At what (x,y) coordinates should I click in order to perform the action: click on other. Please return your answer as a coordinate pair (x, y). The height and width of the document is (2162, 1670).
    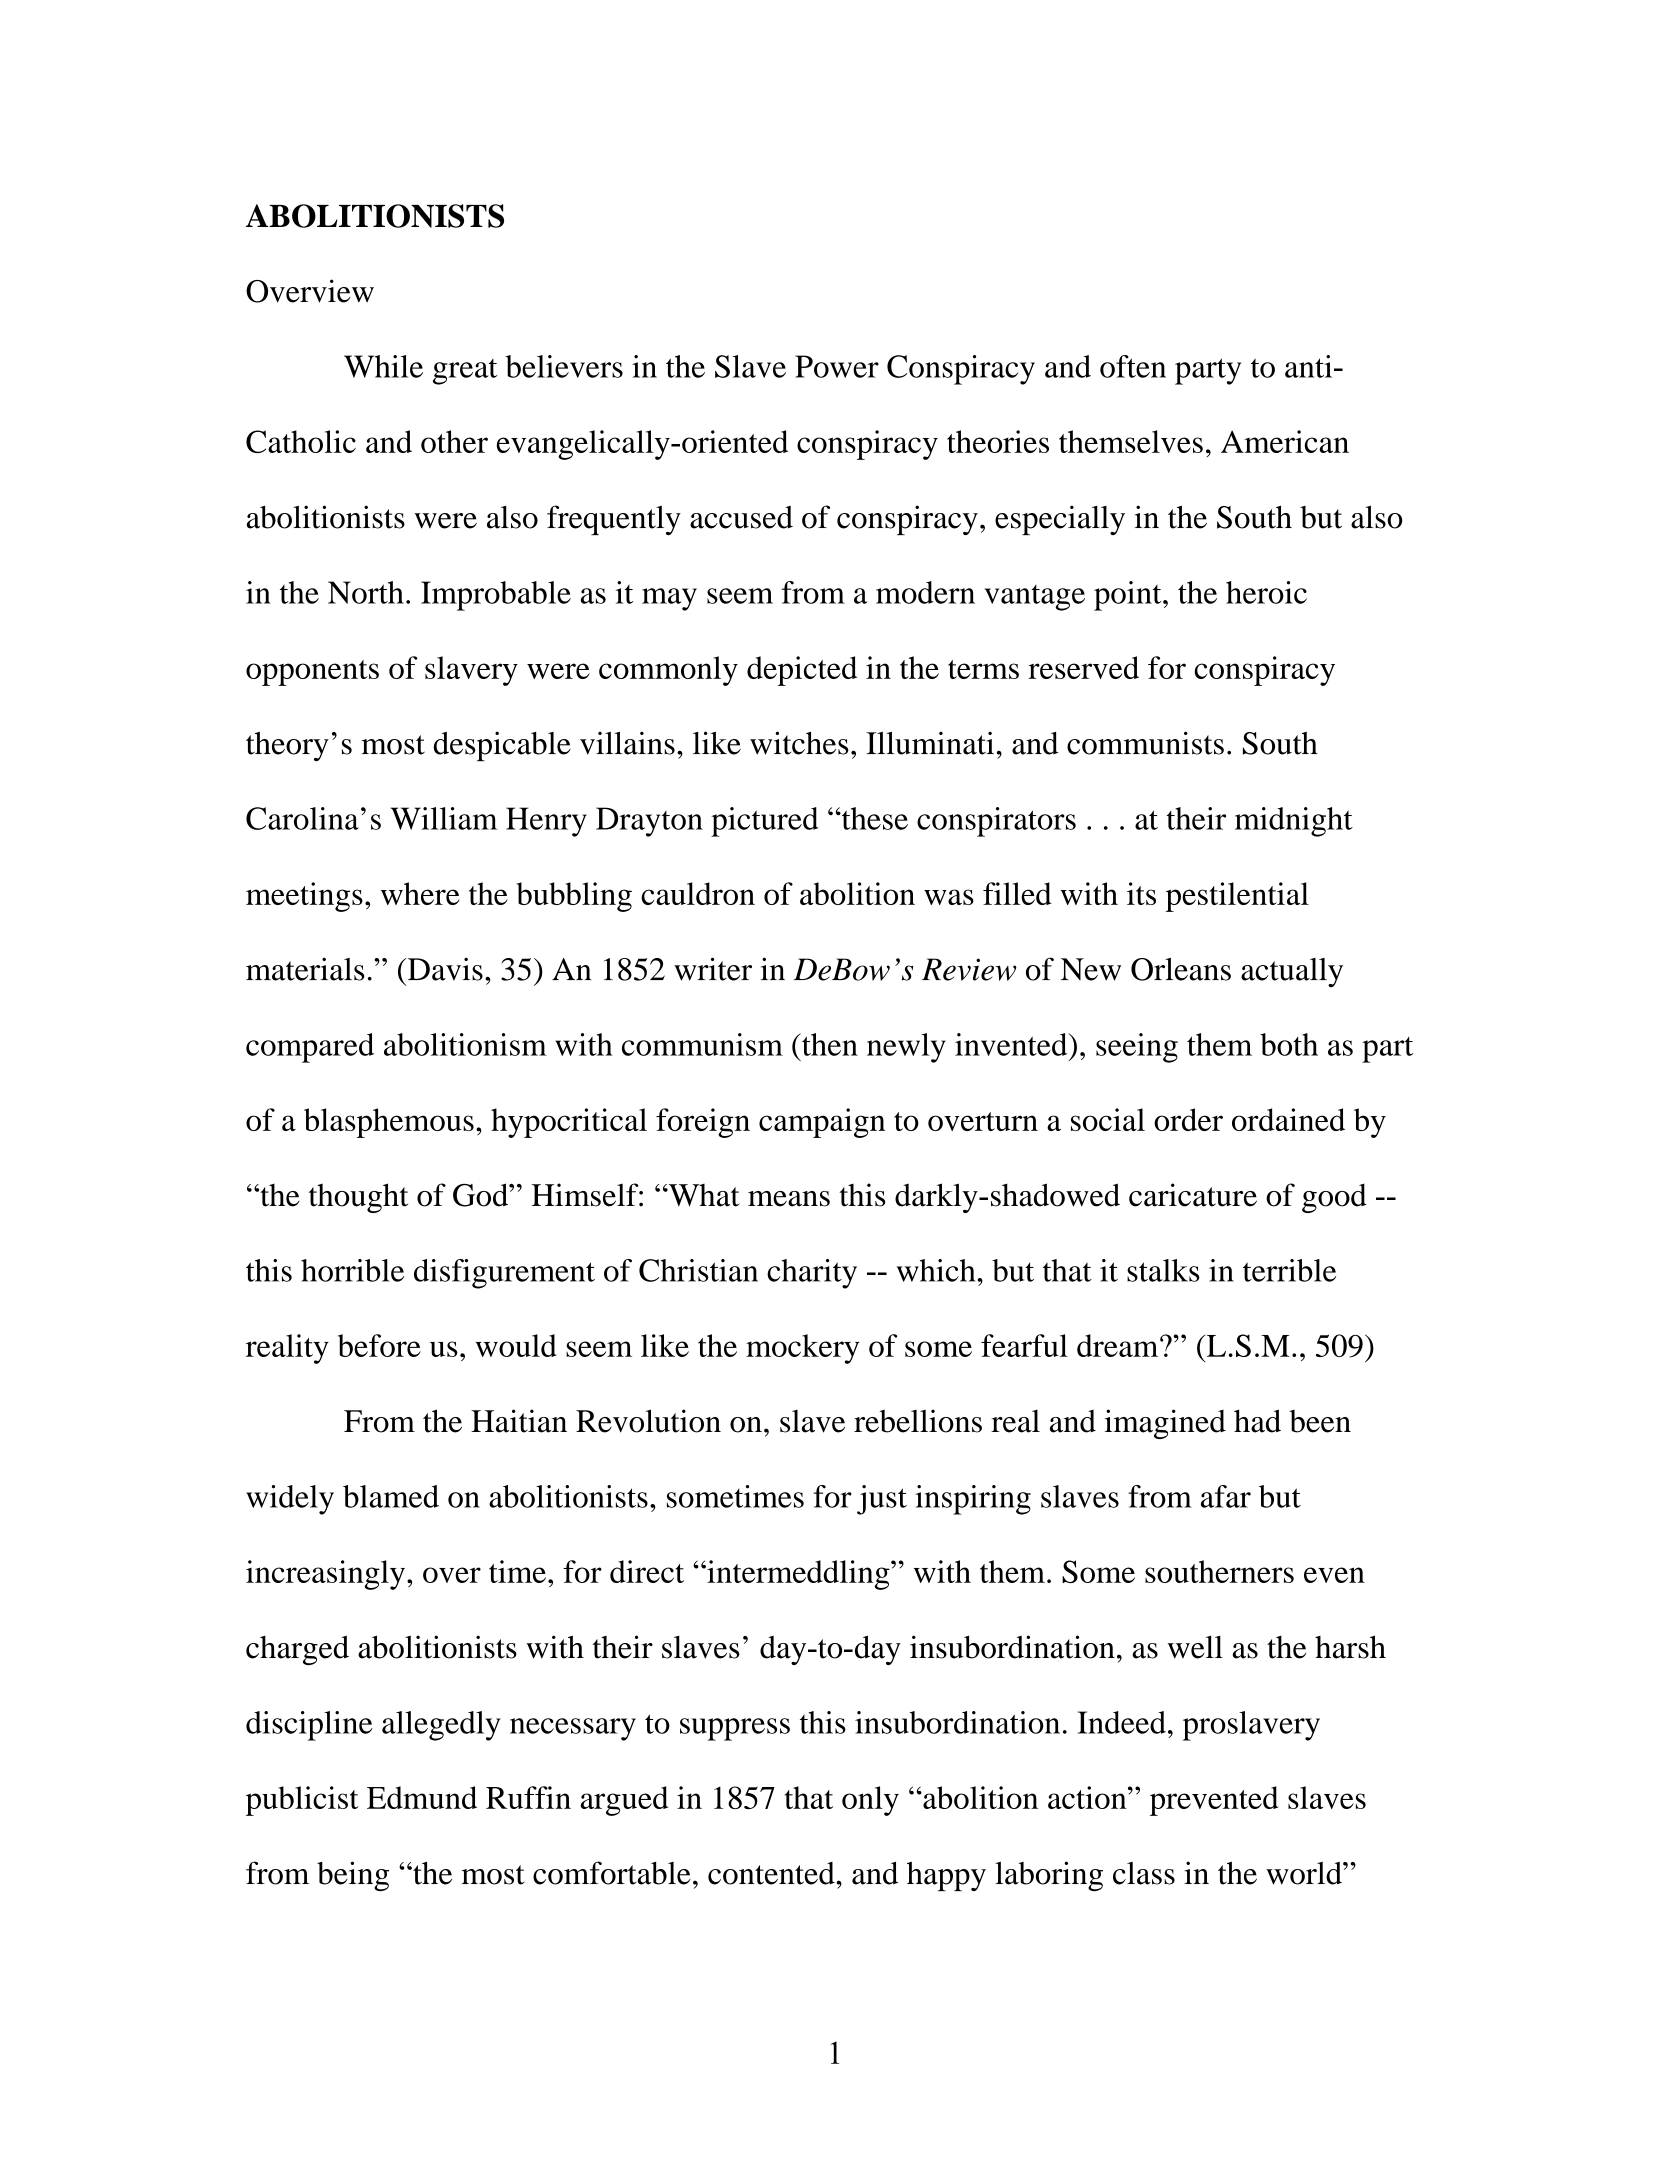
    Looking at the image, I should click on (454, 441).
